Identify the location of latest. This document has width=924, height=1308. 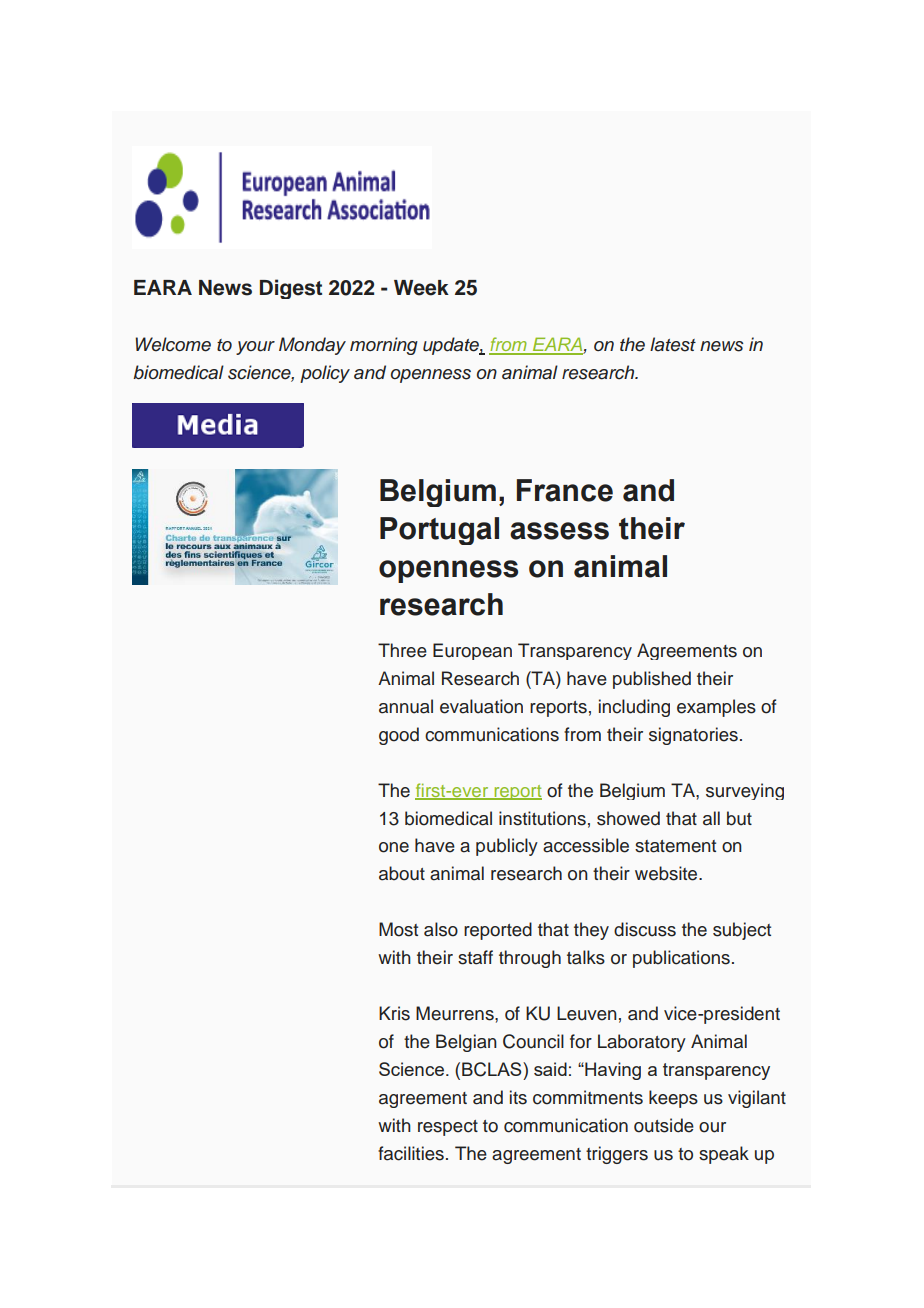
(673, 344).
